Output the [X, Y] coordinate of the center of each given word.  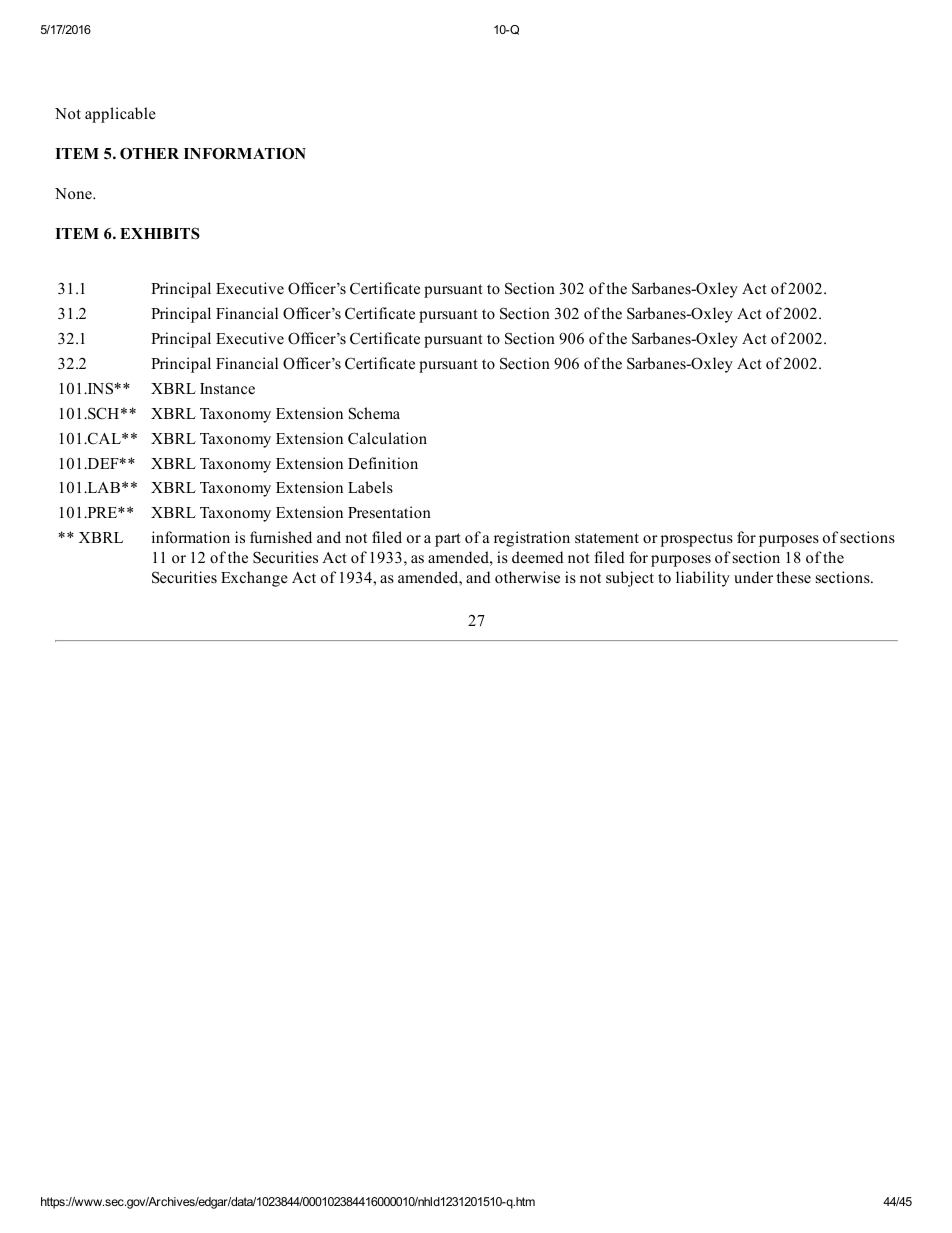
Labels [370, 487]
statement [607, 538]
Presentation [389, 512]
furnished [281, 537]
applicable [120, 115]
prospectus [697, 540]
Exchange [254, 579]
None [74, 194]
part [447, 540]
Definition [383, 463]
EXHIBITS [160, 233]
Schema [374, 413]
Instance [227, 389]
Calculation [387, 438]
